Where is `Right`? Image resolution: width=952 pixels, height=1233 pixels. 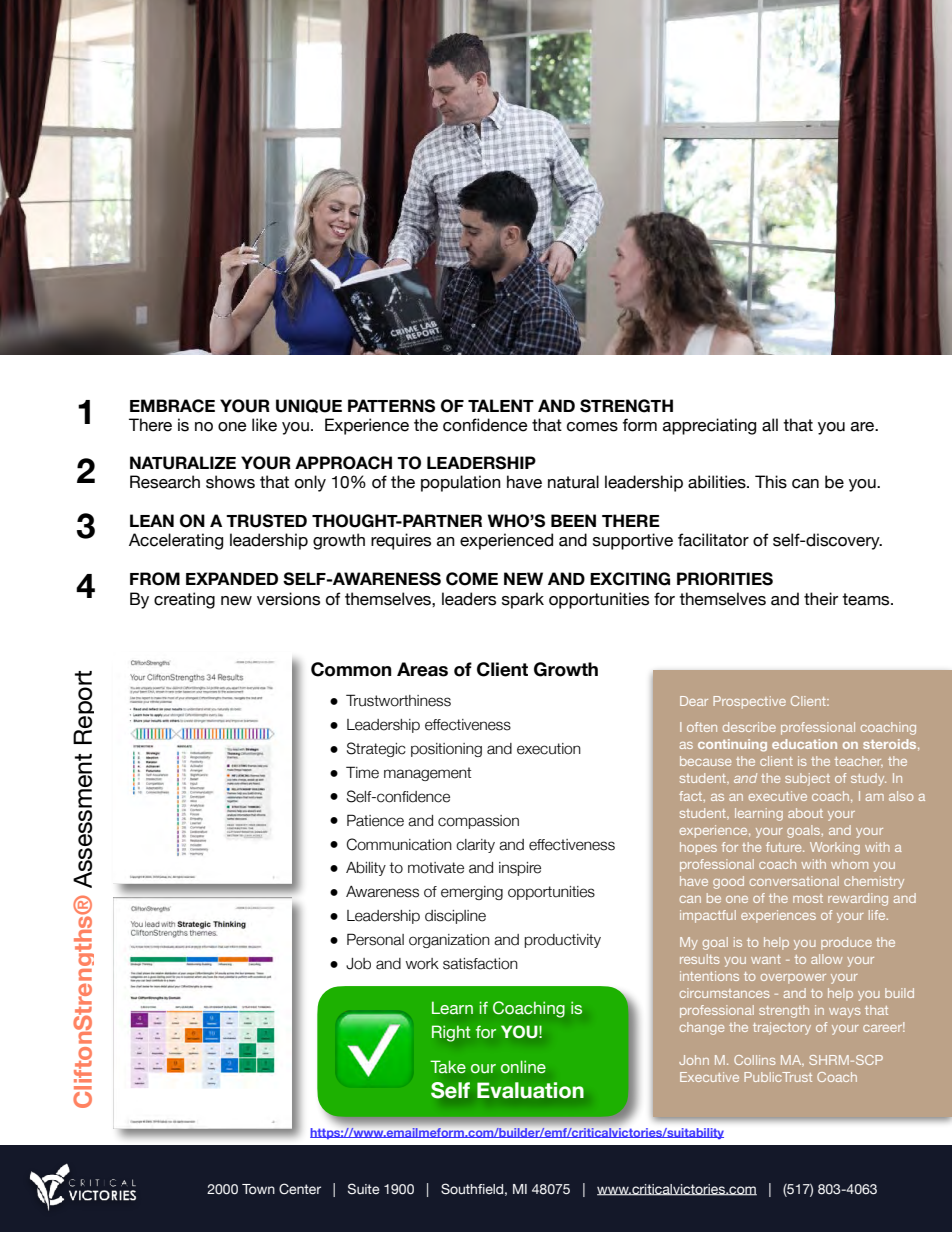
Right is located at coordinates (451, 1033).
